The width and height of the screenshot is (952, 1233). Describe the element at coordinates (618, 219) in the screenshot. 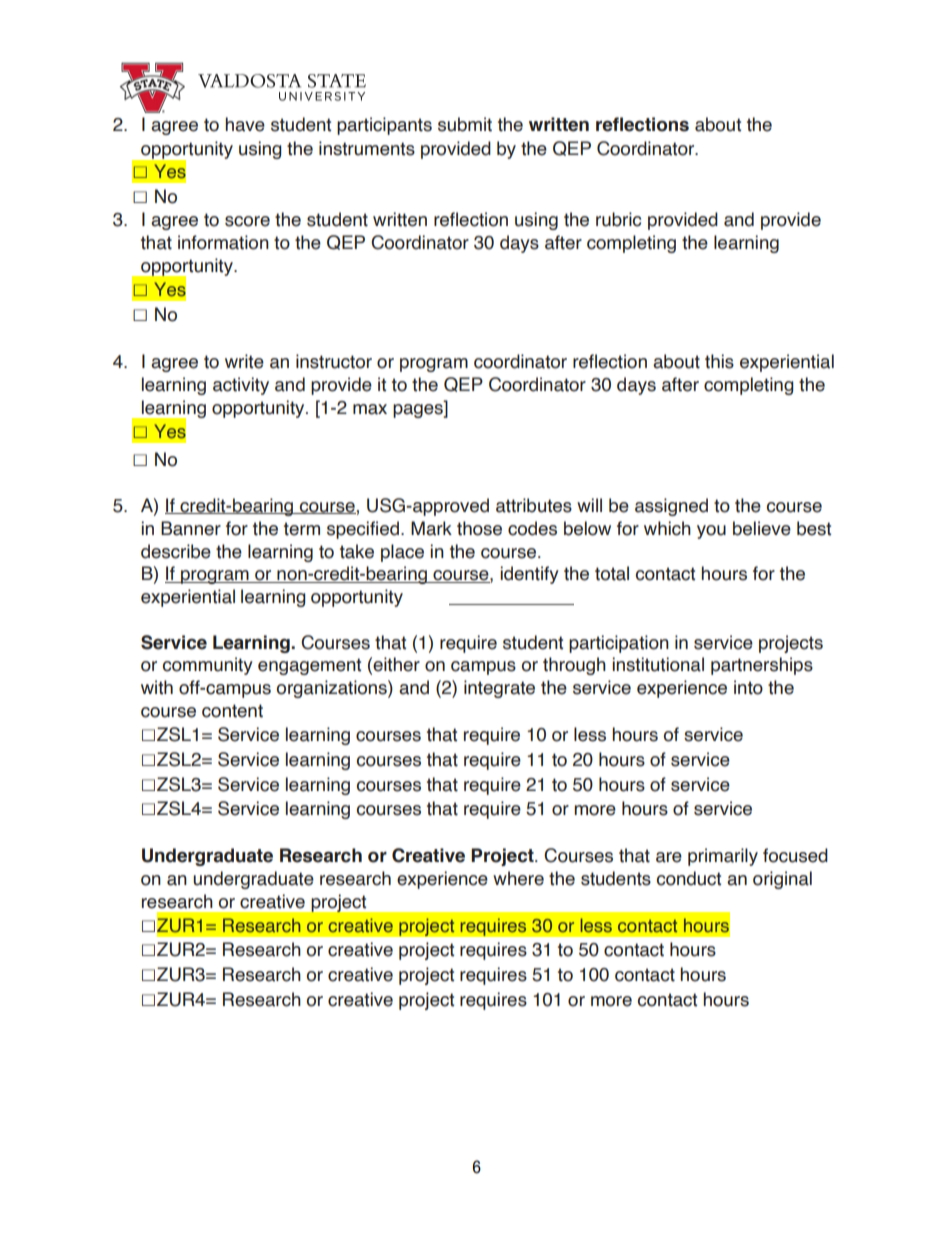

I see `rubric` at that location.
